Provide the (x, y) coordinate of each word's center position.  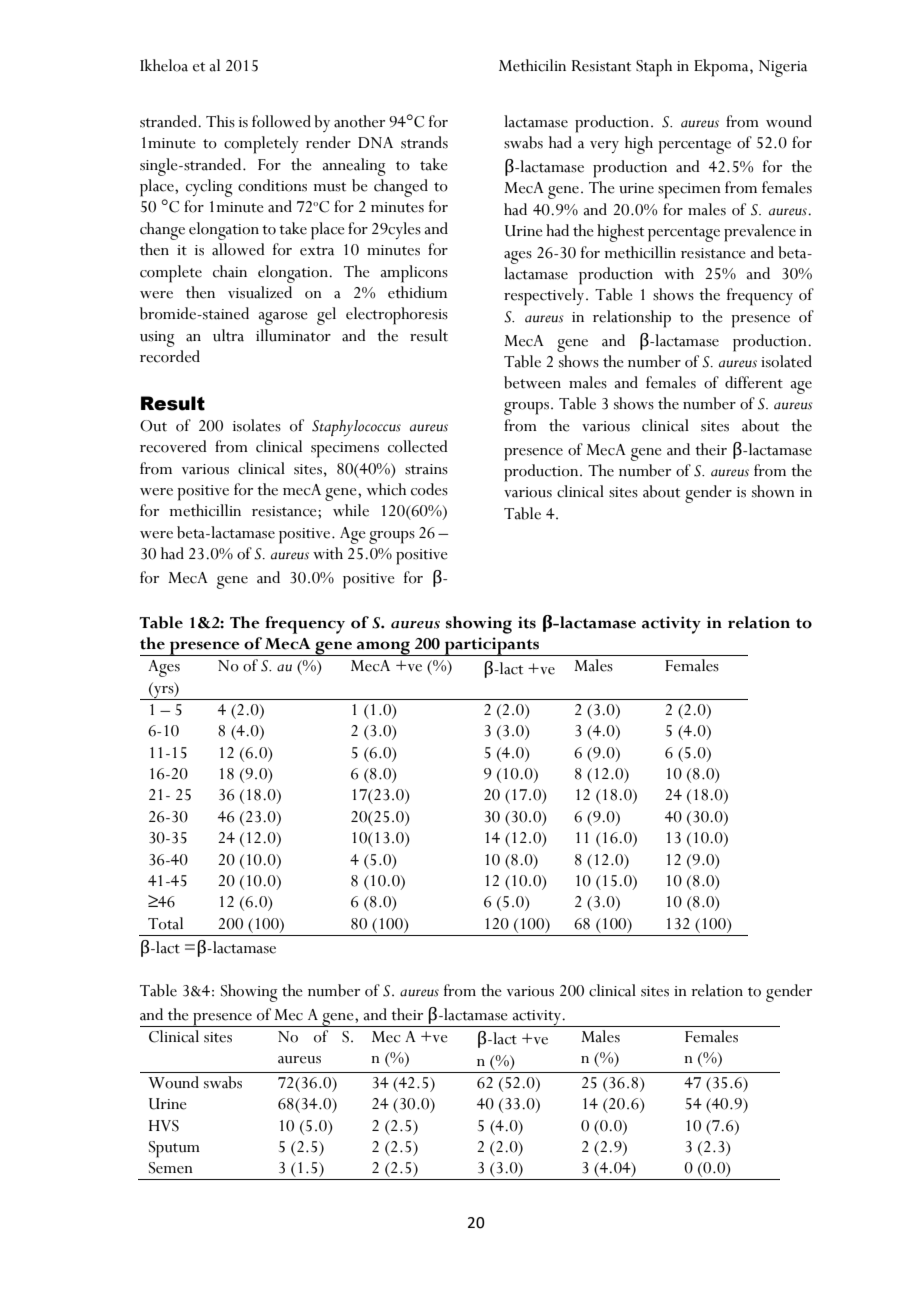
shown (773, 491)
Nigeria (783, 68)
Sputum (174, 1149)
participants (492, 646)
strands (424, 142)
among (383, 648)
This (220, 121)
